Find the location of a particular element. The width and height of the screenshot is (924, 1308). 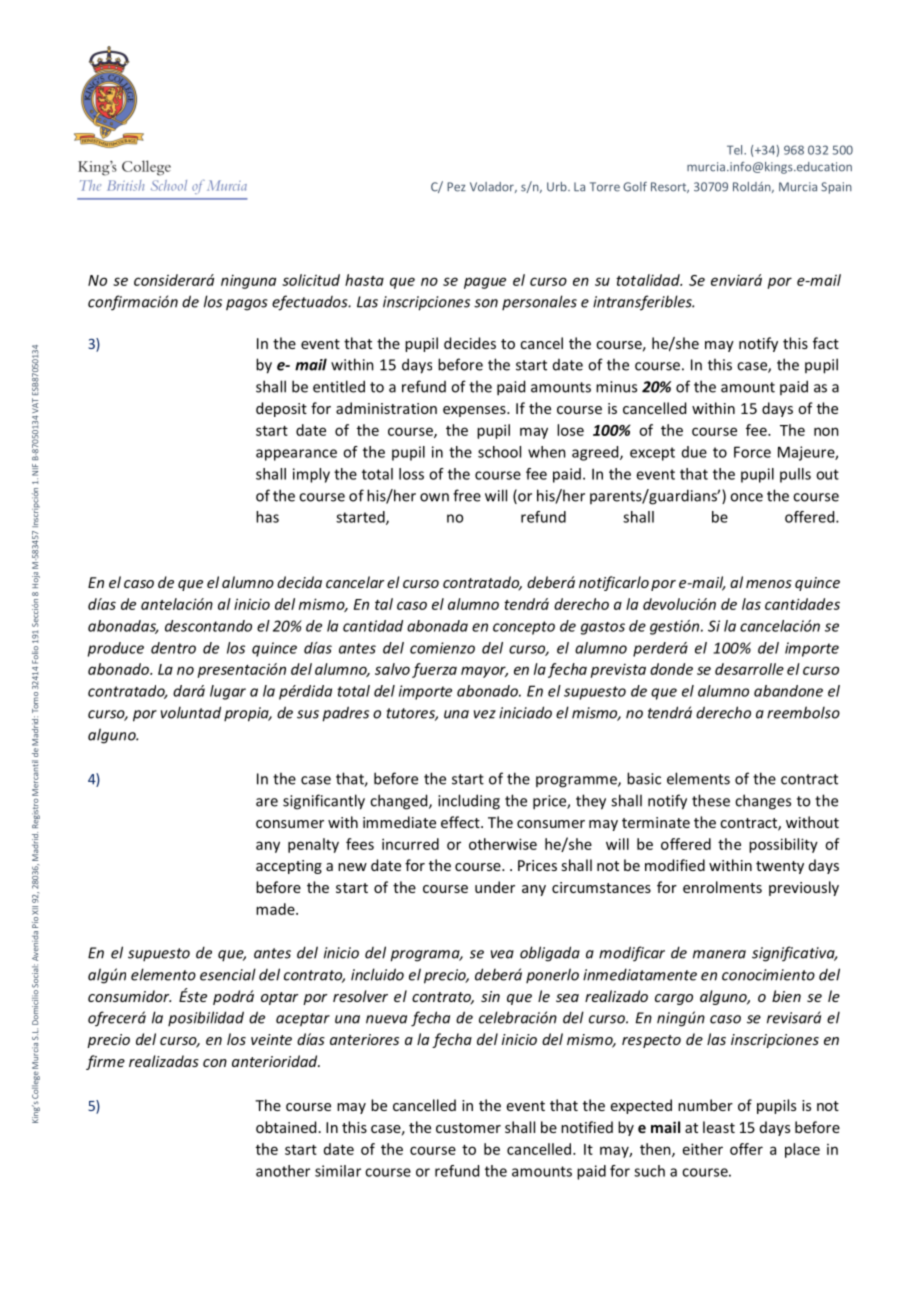

pulls is located at coordinates (795, 475).
